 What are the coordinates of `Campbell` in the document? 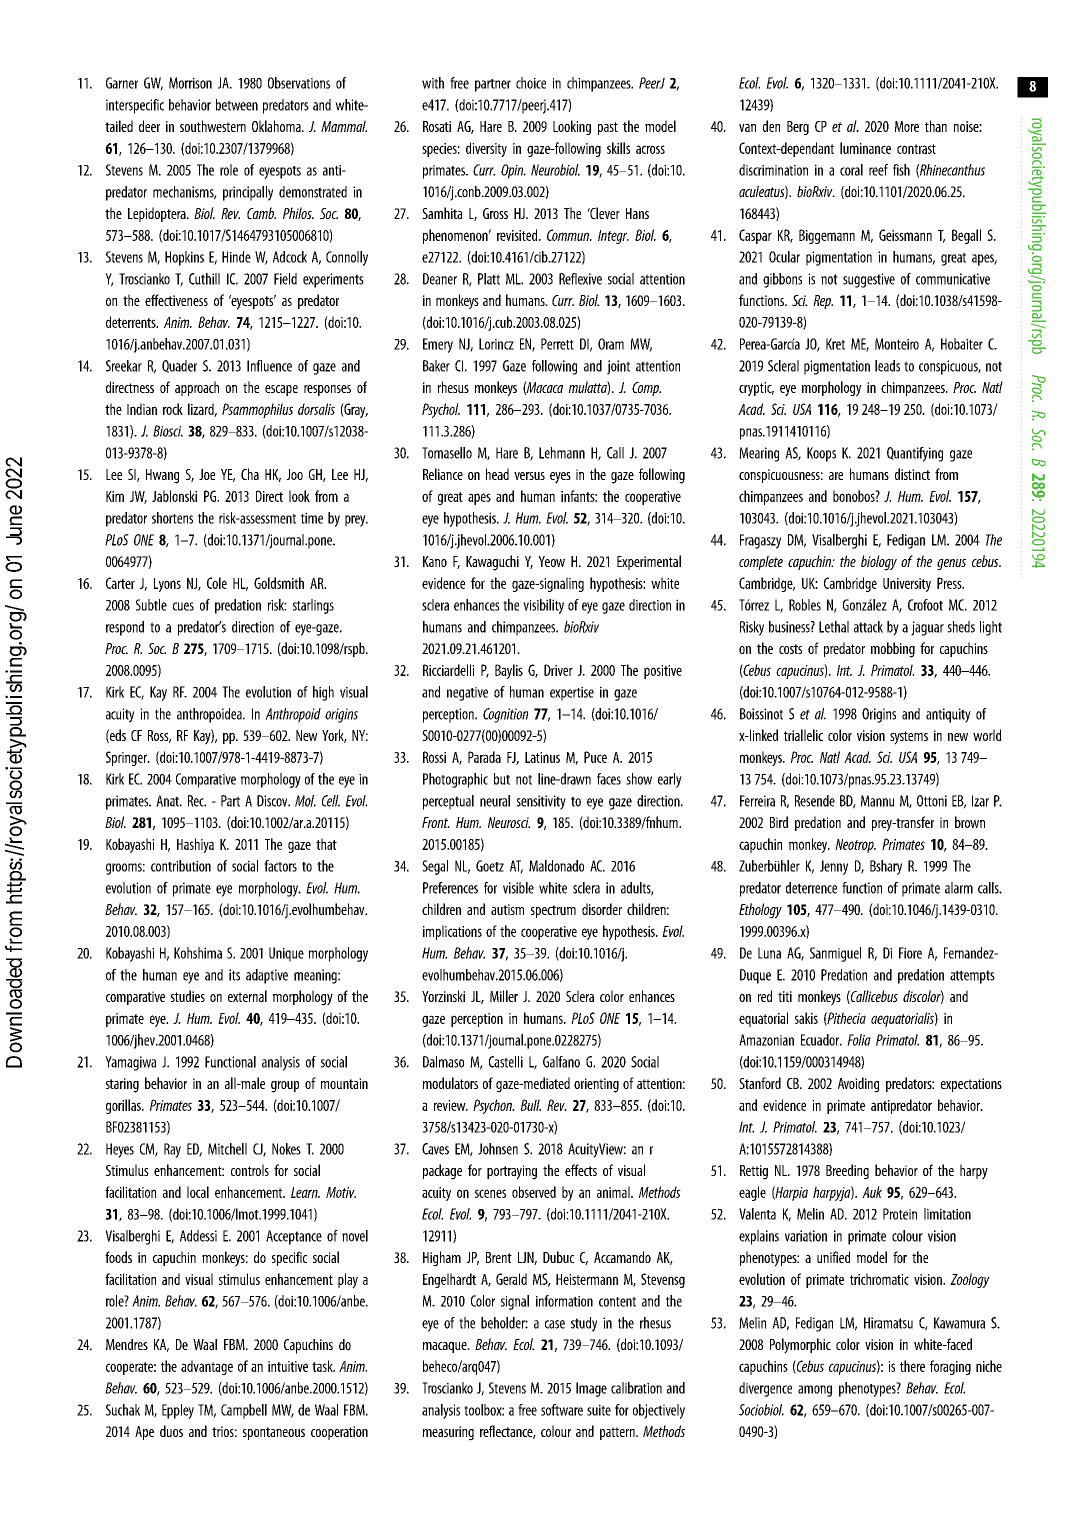 It's located at (244, 1411).
